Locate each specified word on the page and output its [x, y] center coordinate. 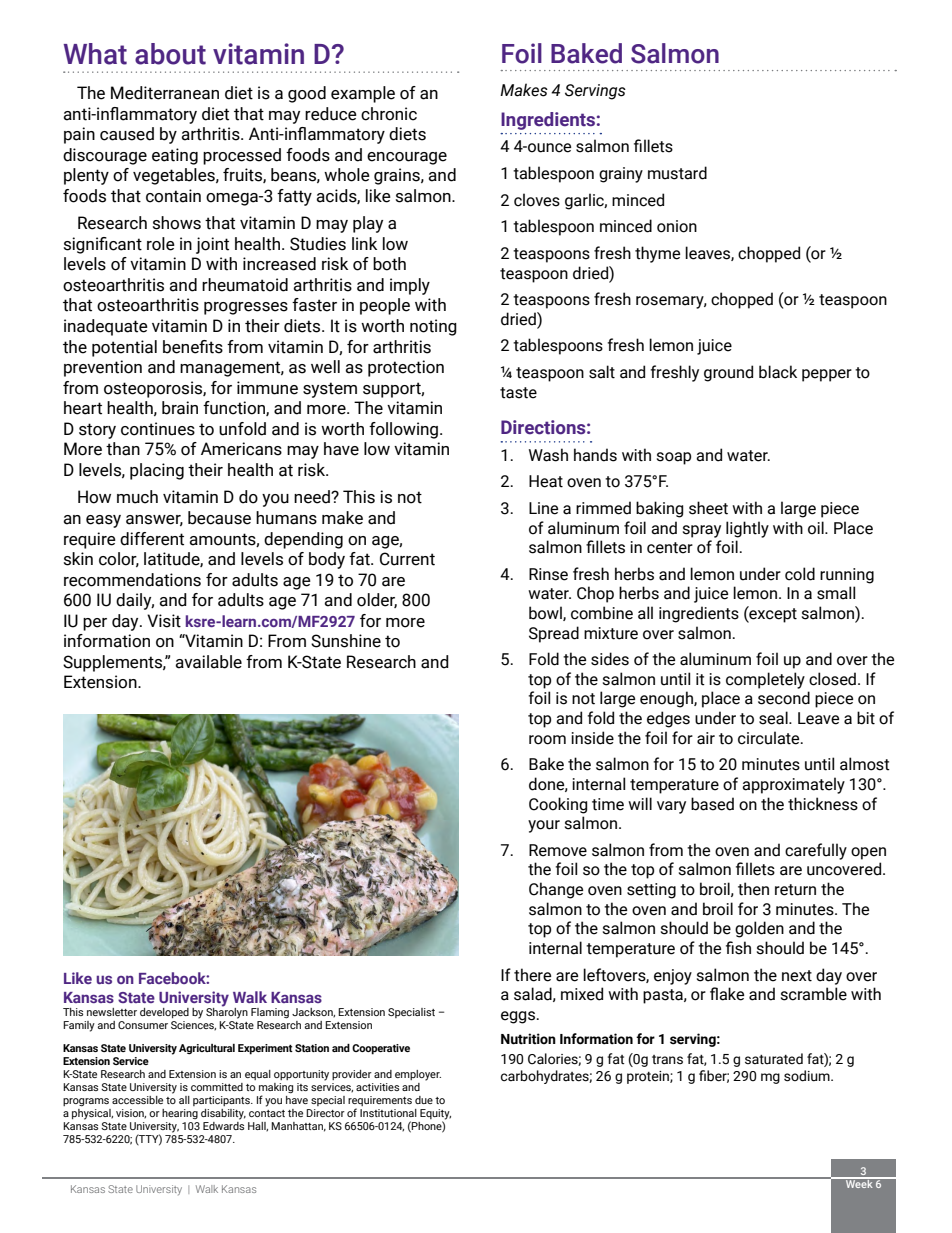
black [778, 372]
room [547, 740]
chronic [389, 114]
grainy [621, 175]
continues [158, 429]
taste [518, 393]
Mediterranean [165, 93]
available [208, 662]
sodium [808, 1076]
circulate [770, 738]
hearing [180, 1114]
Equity [435, 1115]
